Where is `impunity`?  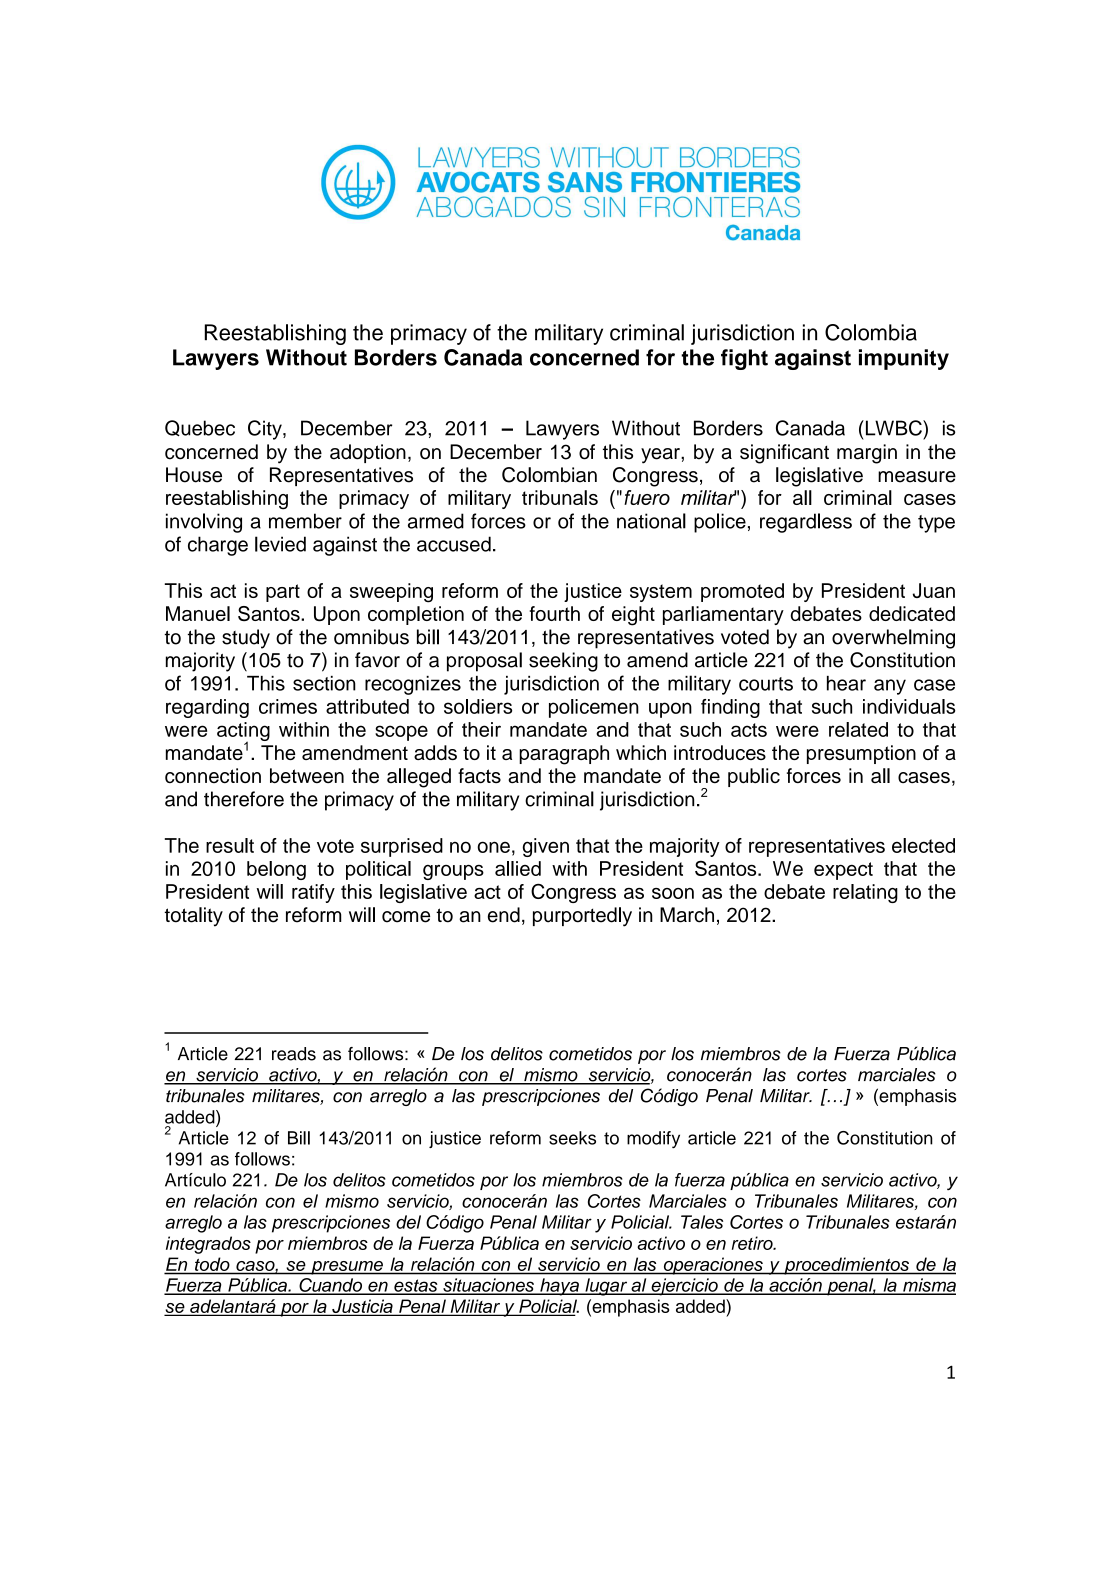 impunity is located at coordinates (904, 359).
